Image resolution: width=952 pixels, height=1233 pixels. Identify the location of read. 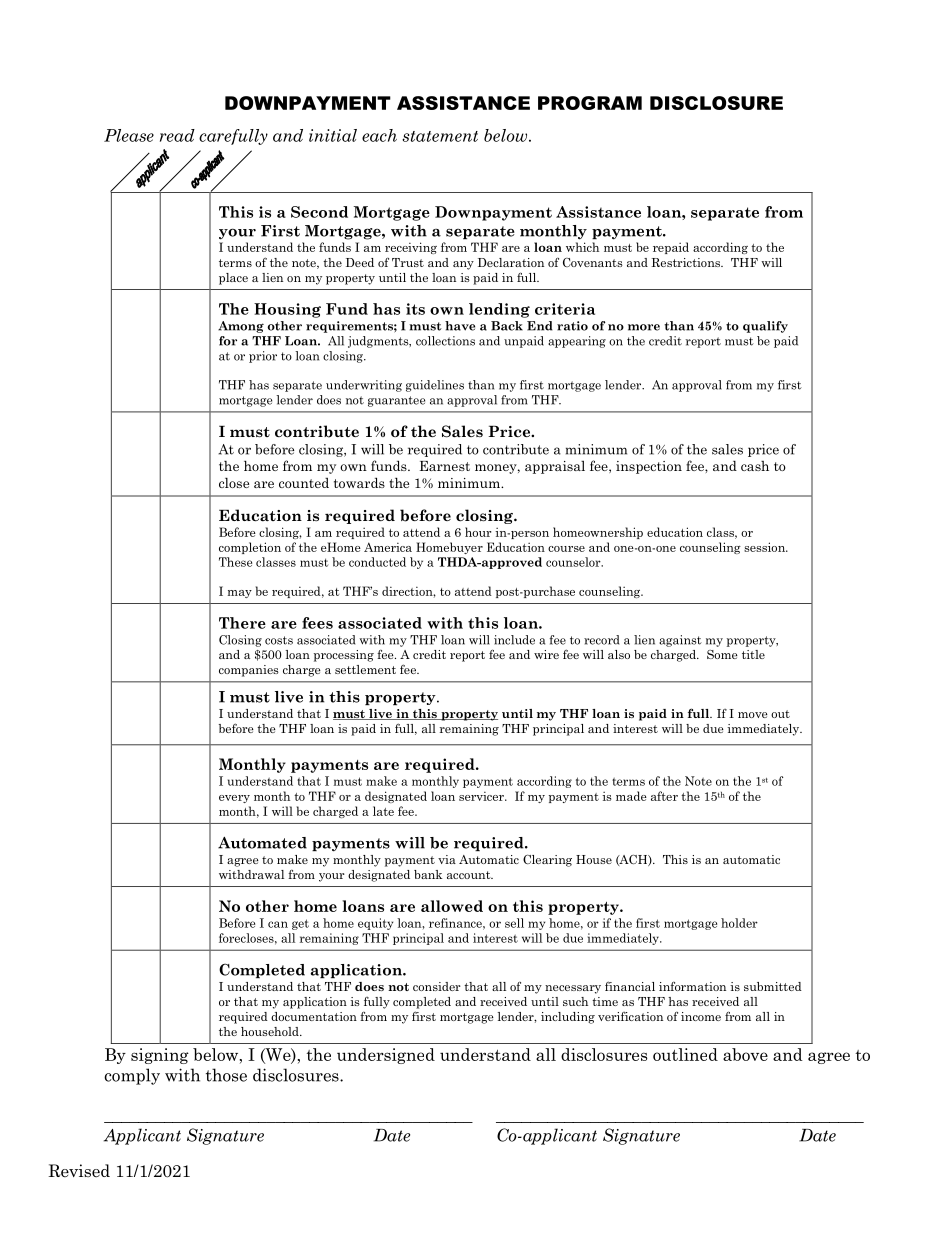
(177, 135).
